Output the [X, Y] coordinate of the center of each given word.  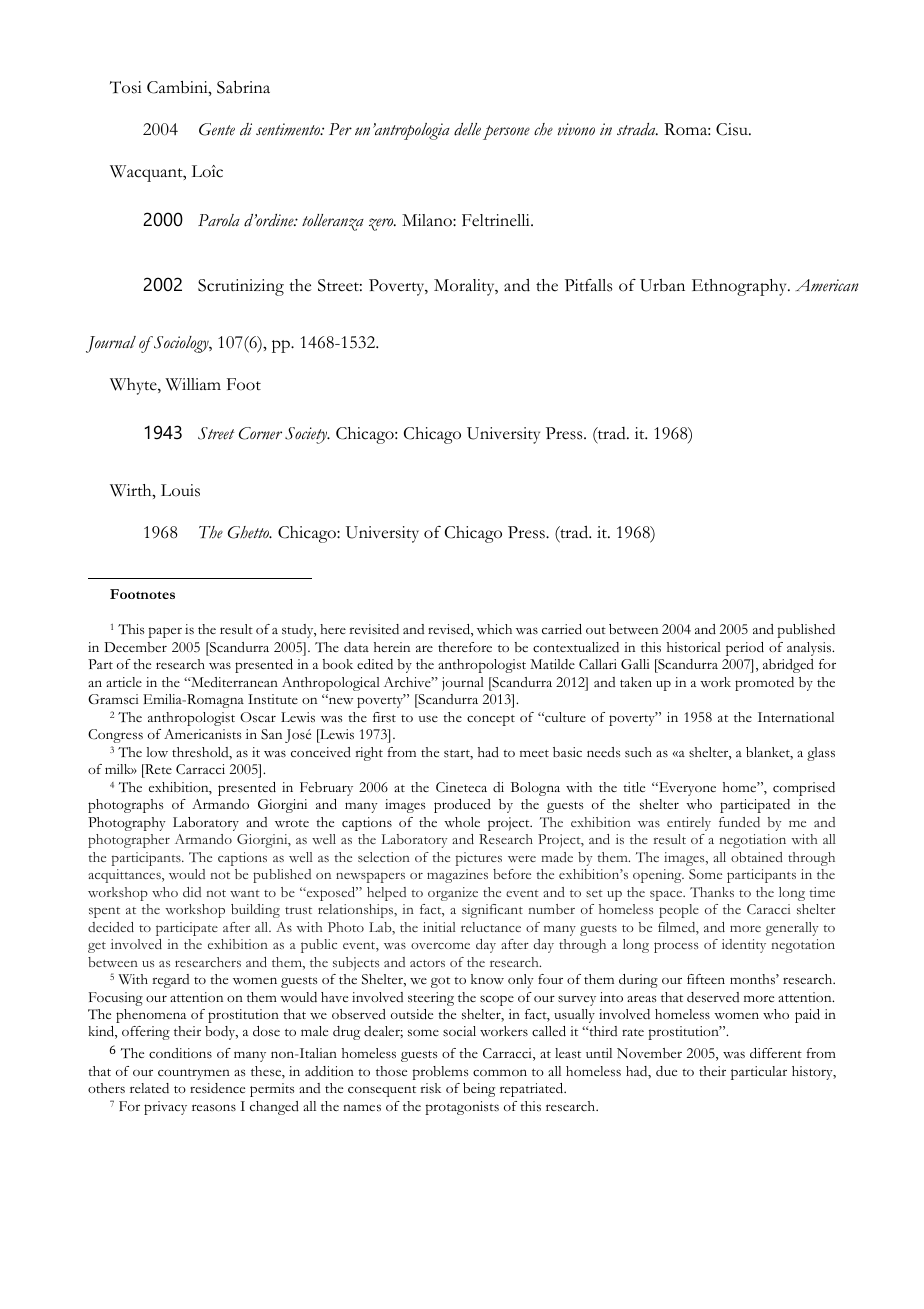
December [135, 647]
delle [467, 129]
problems [440, 1073]
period [745, 649]
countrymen [194, 1074]
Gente [217, 129]
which [494, 629]
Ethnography [740, 287]
